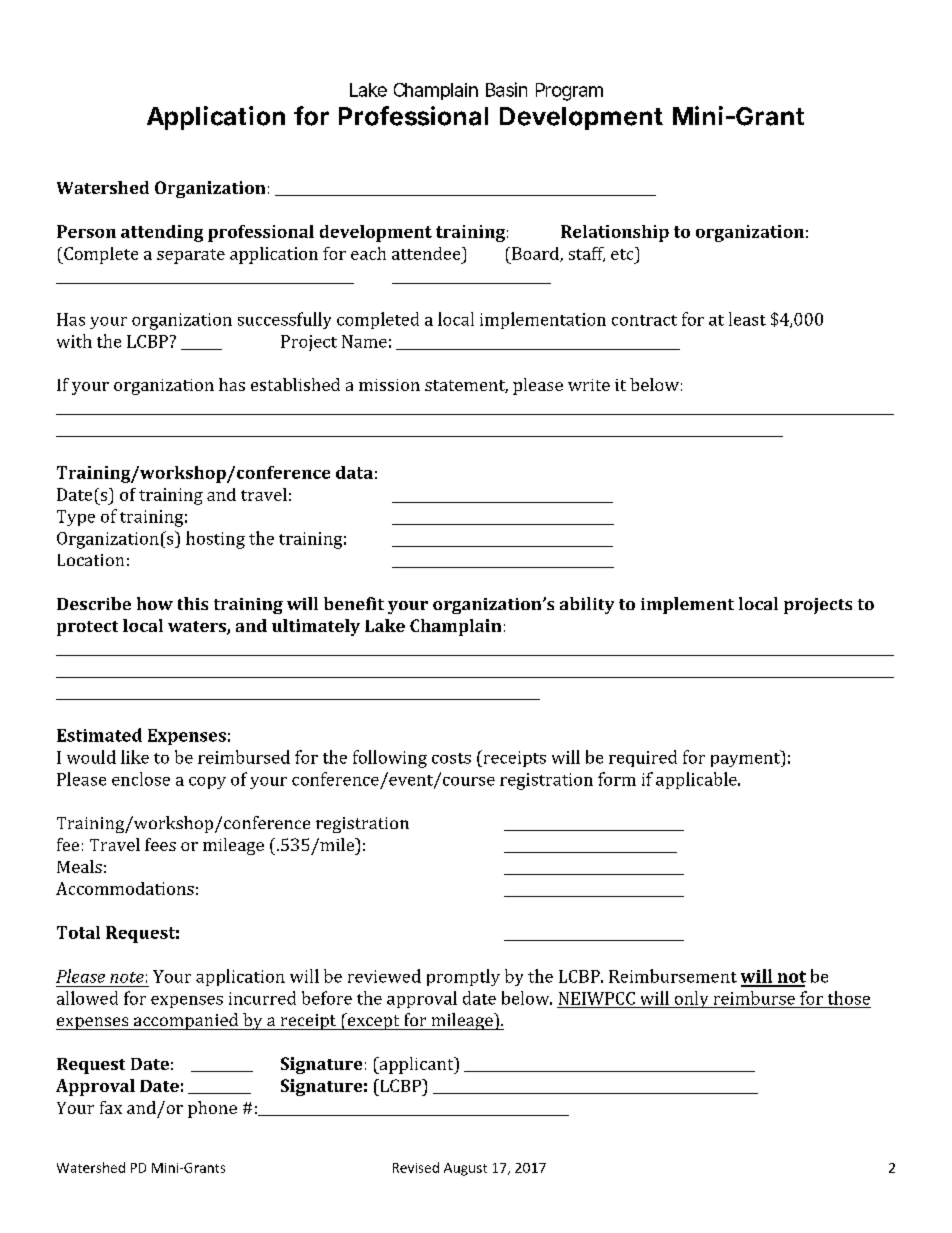  I want to click on Program, so click(569, 92).
